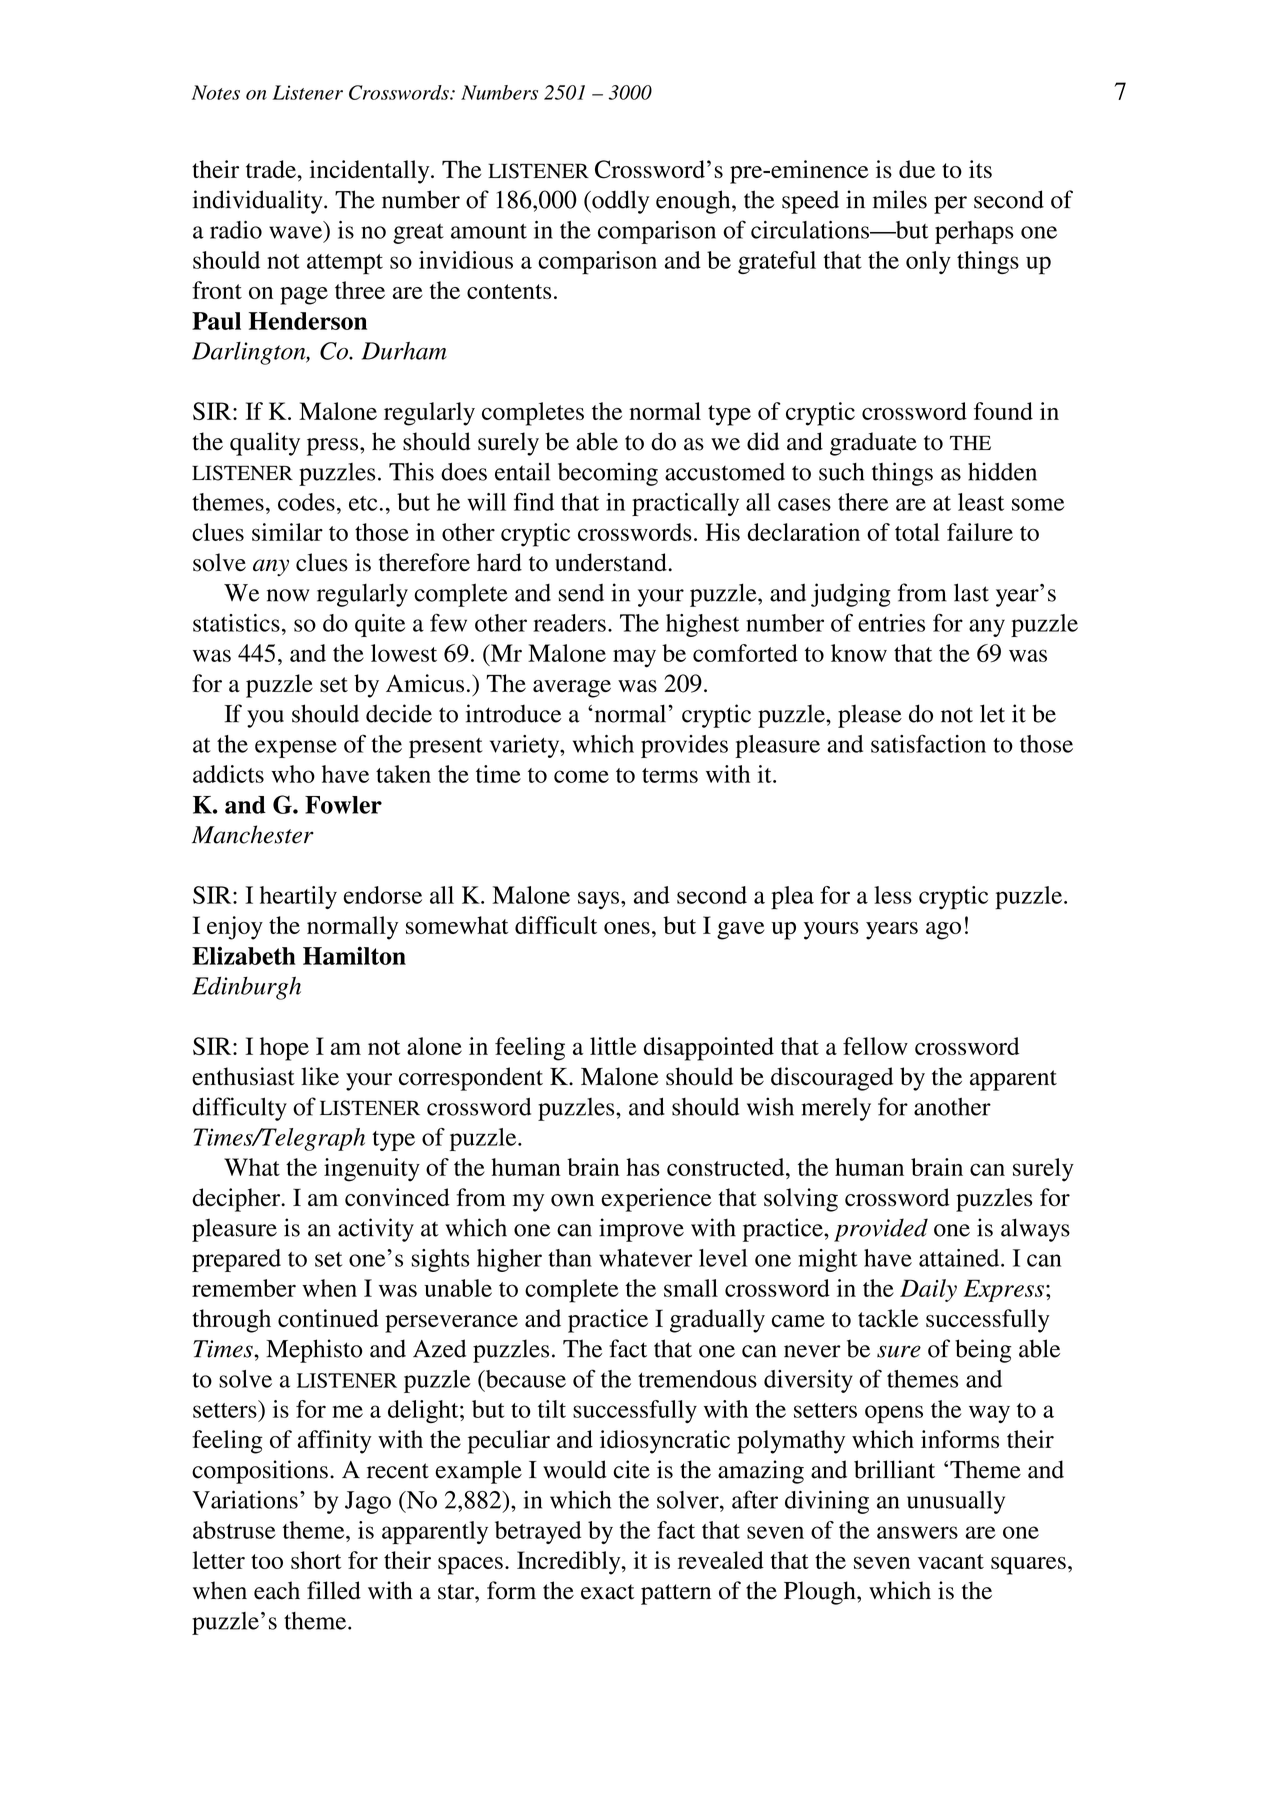 The image size is (1270, 1798). I want to click on due, so click(917, 169).
